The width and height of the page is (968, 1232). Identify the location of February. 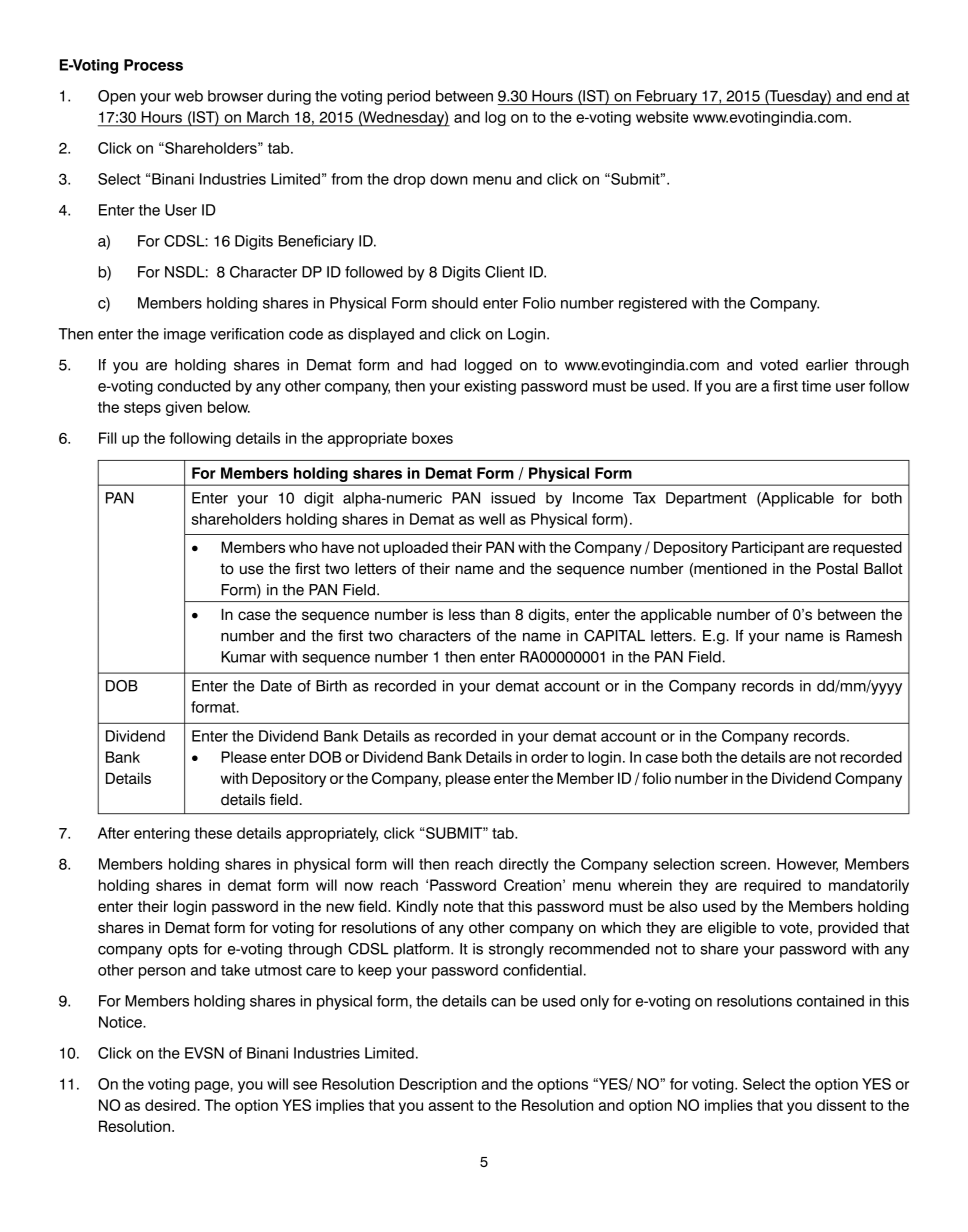
(667, 97).
